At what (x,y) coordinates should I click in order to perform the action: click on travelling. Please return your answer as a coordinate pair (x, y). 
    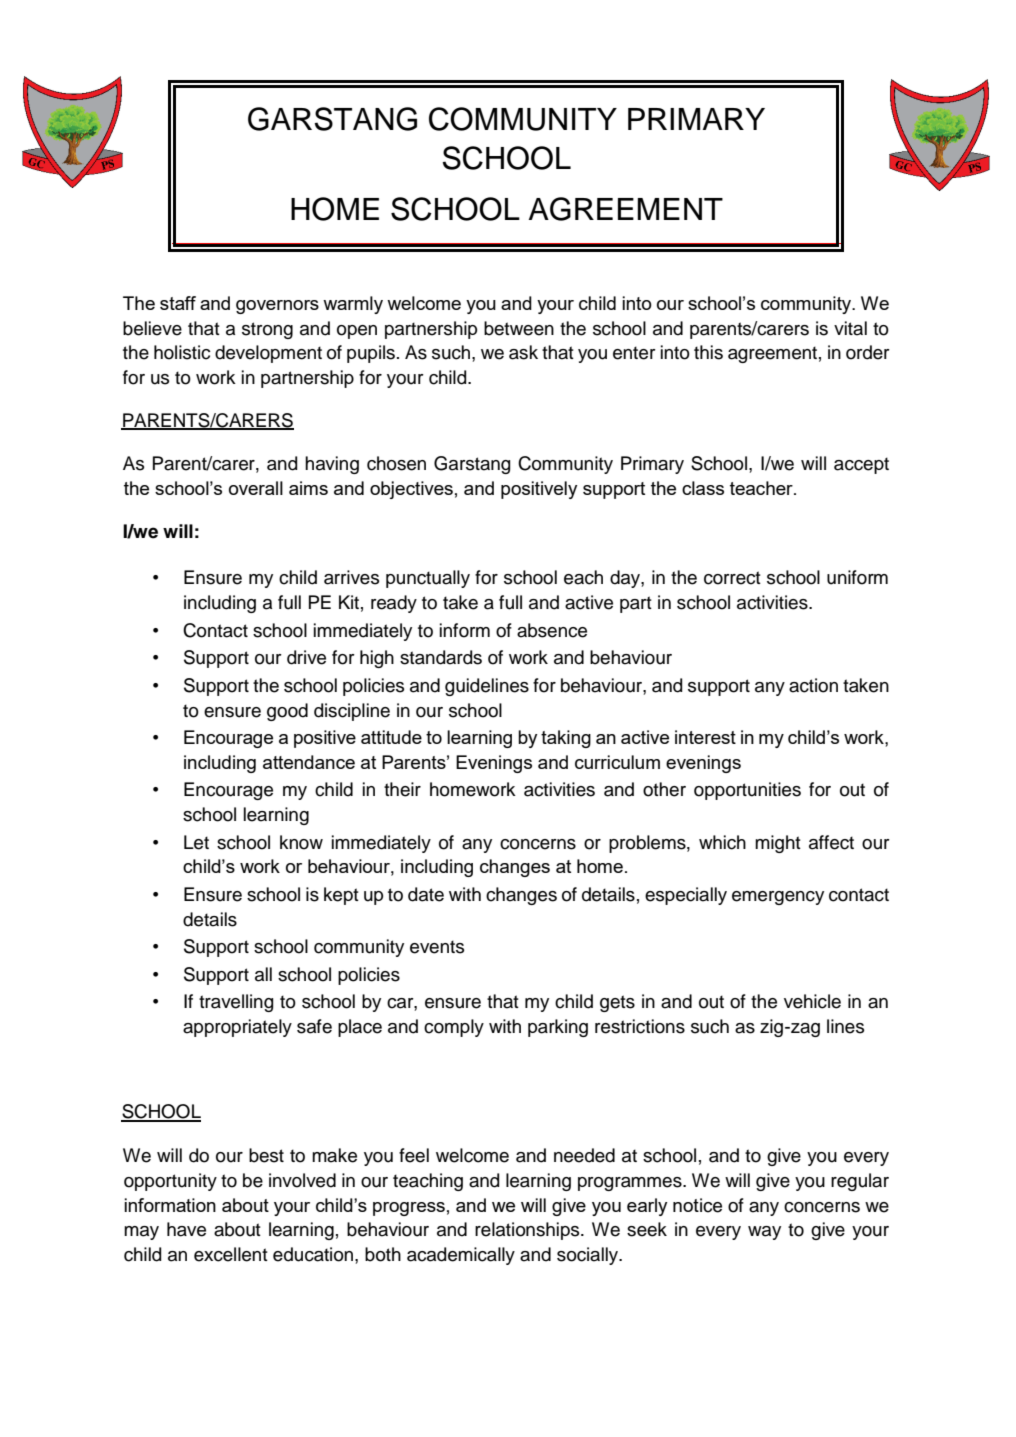
    Looking at the image, I should click on (236, 1003).
